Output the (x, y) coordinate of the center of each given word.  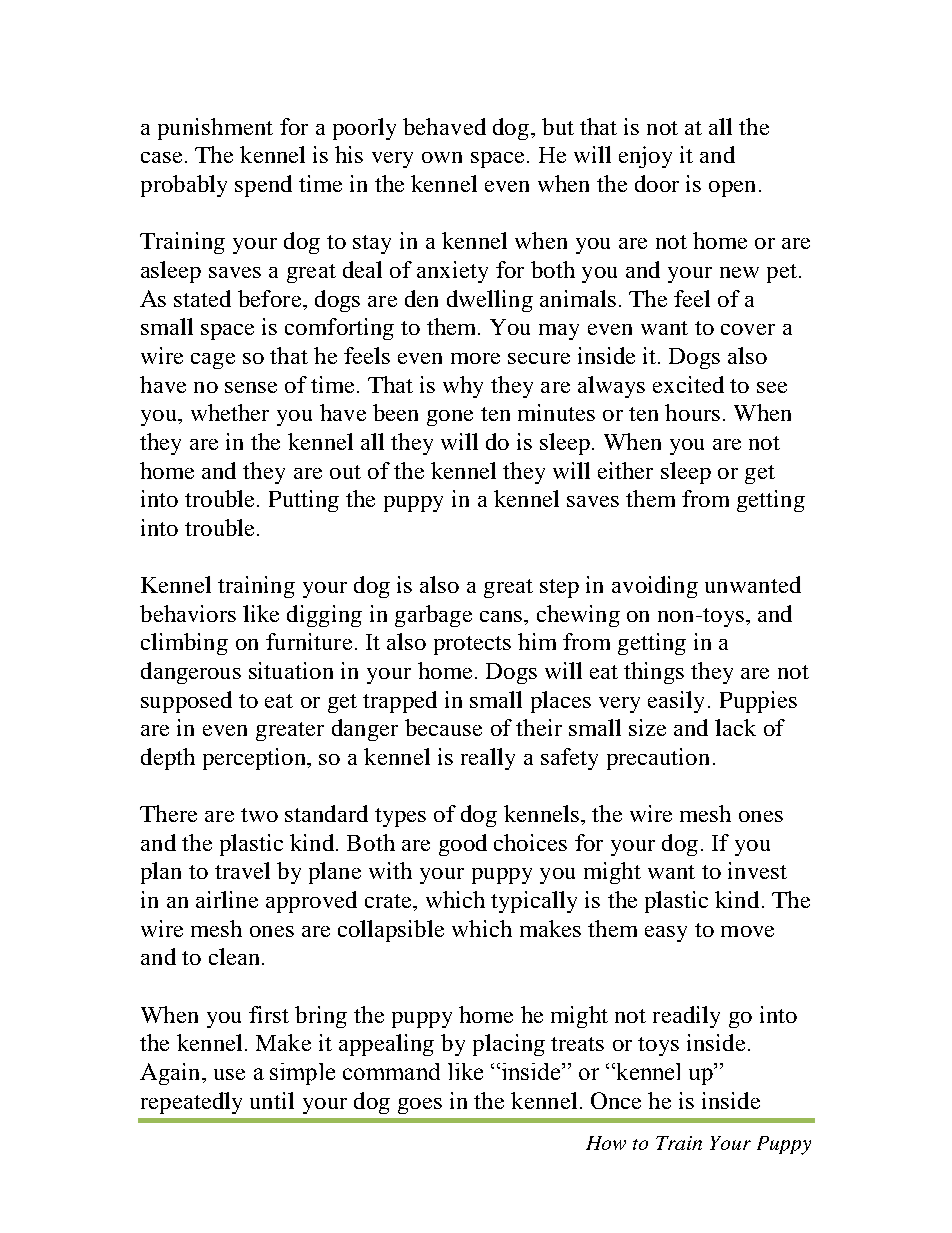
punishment (215, 129)
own (442, 157)
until (272, 1100)
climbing (184, 644)
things (654, 673)
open (732, 189)
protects (472, 645)
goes (420, 1106)
